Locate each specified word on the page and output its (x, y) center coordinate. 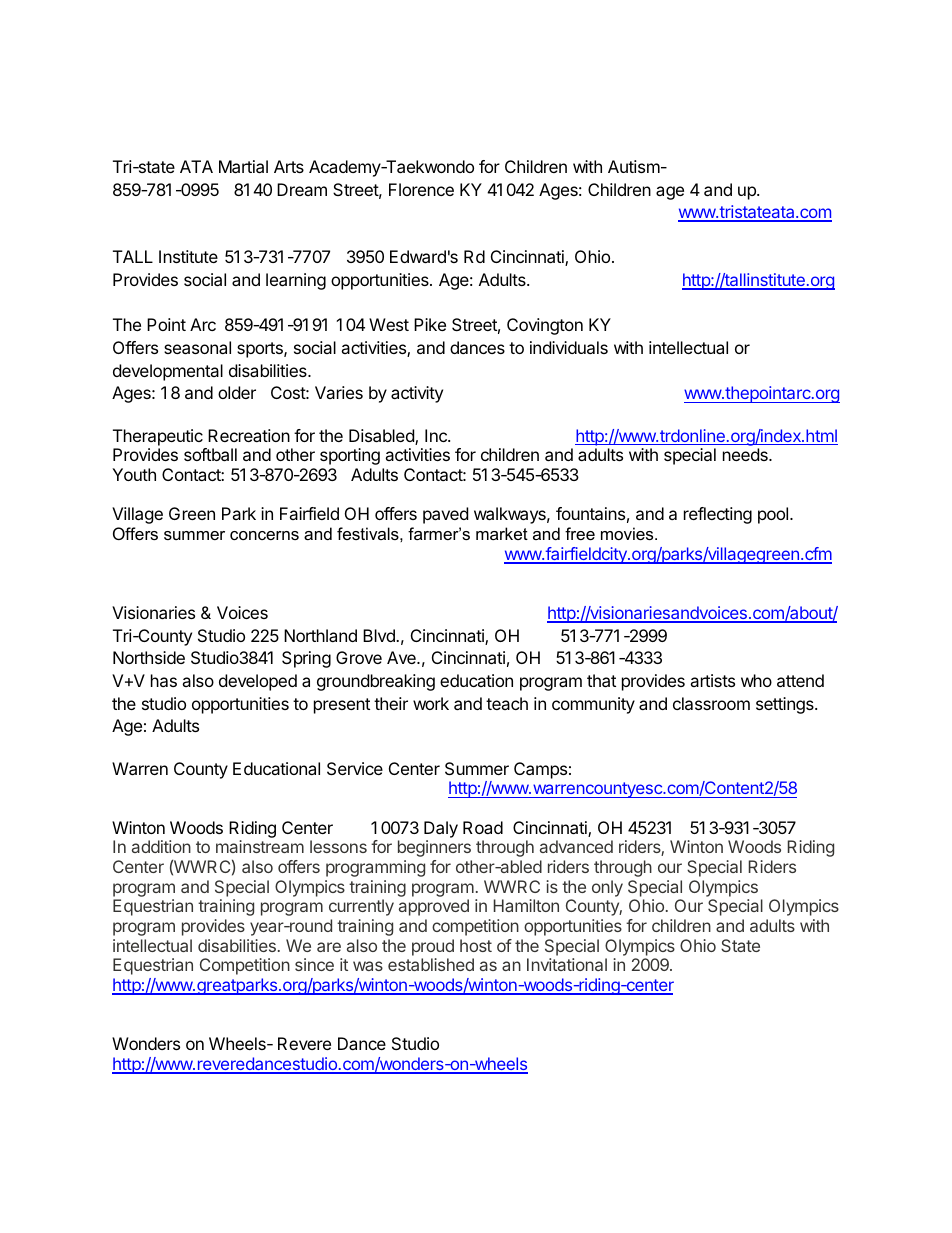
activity (417, 394)
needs (746, 454)
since (314, 964)
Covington (545, 326)
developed (258, 682)
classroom (711, 703)
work (431, 703)
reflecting (718, 515)
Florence (421, 189)
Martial (243, 166)
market (502, 533)
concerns (264, 535)
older (237, 392)
